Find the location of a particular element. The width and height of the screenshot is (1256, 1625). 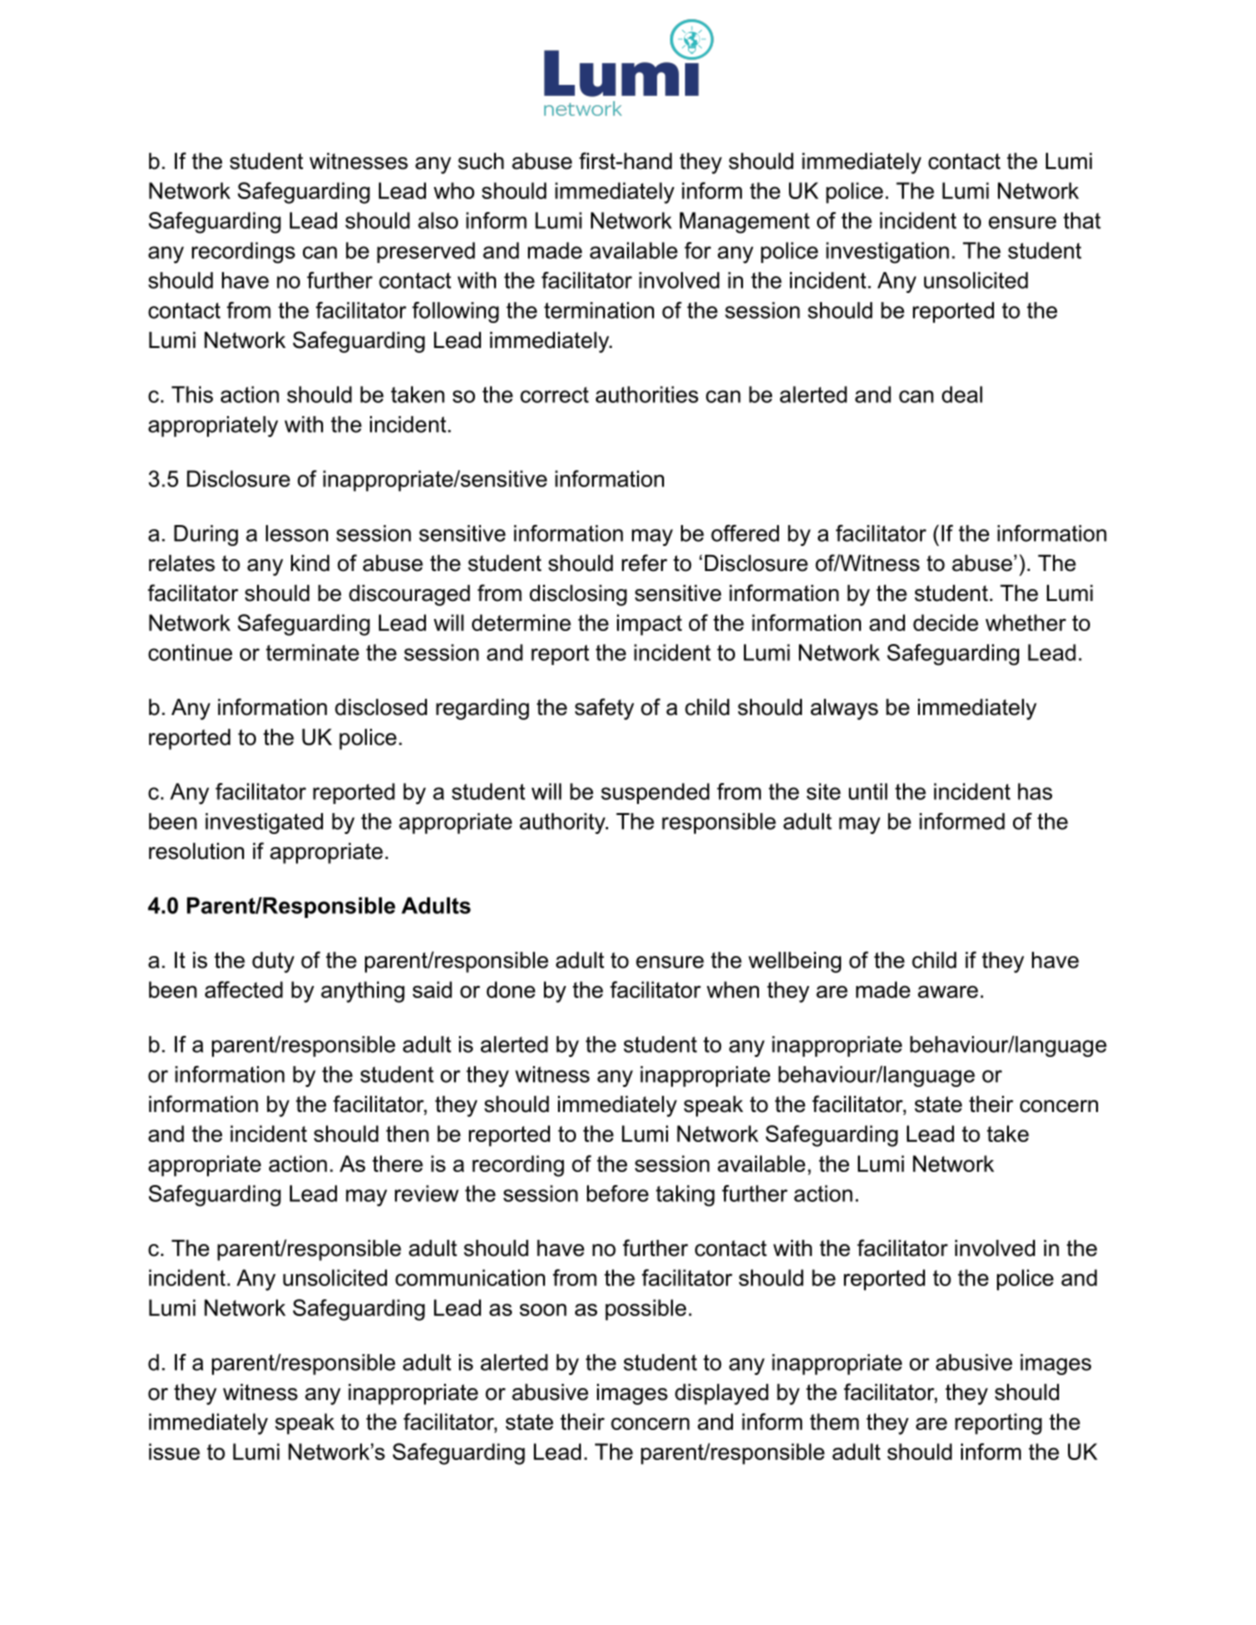

issue is located at coordinates (174, 1451).
